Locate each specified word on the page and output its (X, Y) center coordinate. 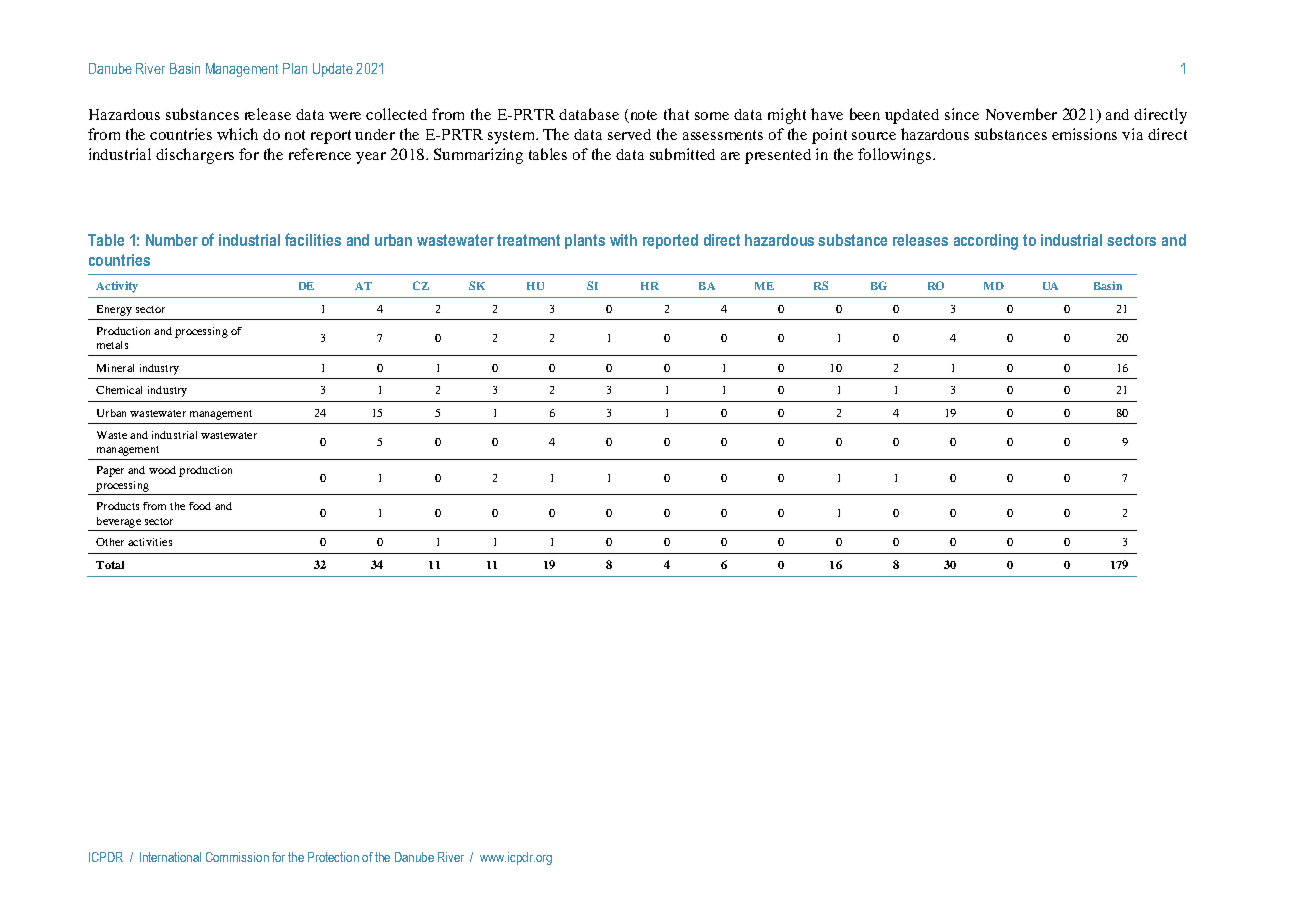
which (237, 134)
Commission (237, 857)
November (1021, 114)
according (986, 242)
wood (162, 470)
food (200, 506)
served (629, 134)
